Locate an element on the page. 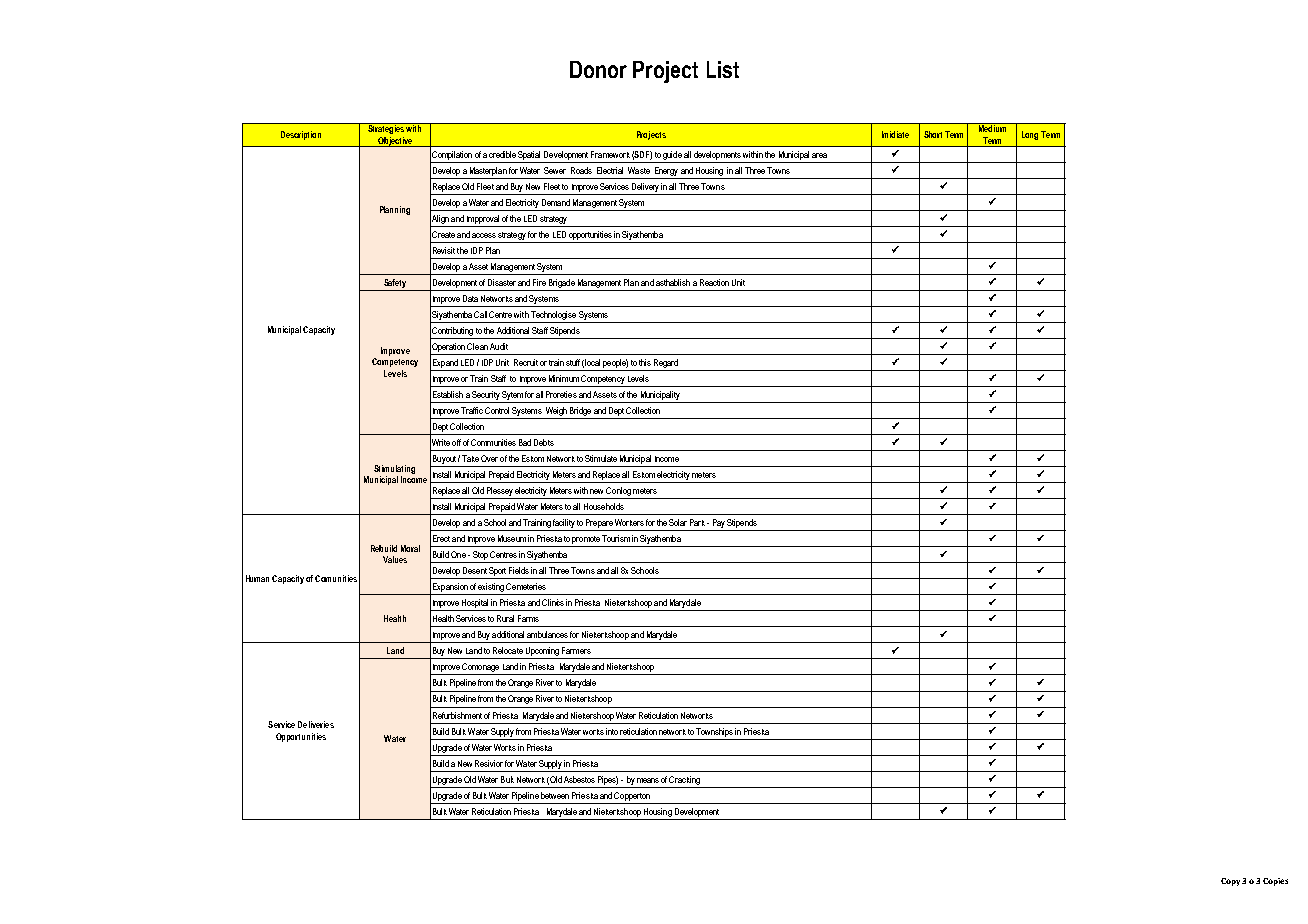 The image size is (1308, 924). between is located at coordinates (555, 795).
